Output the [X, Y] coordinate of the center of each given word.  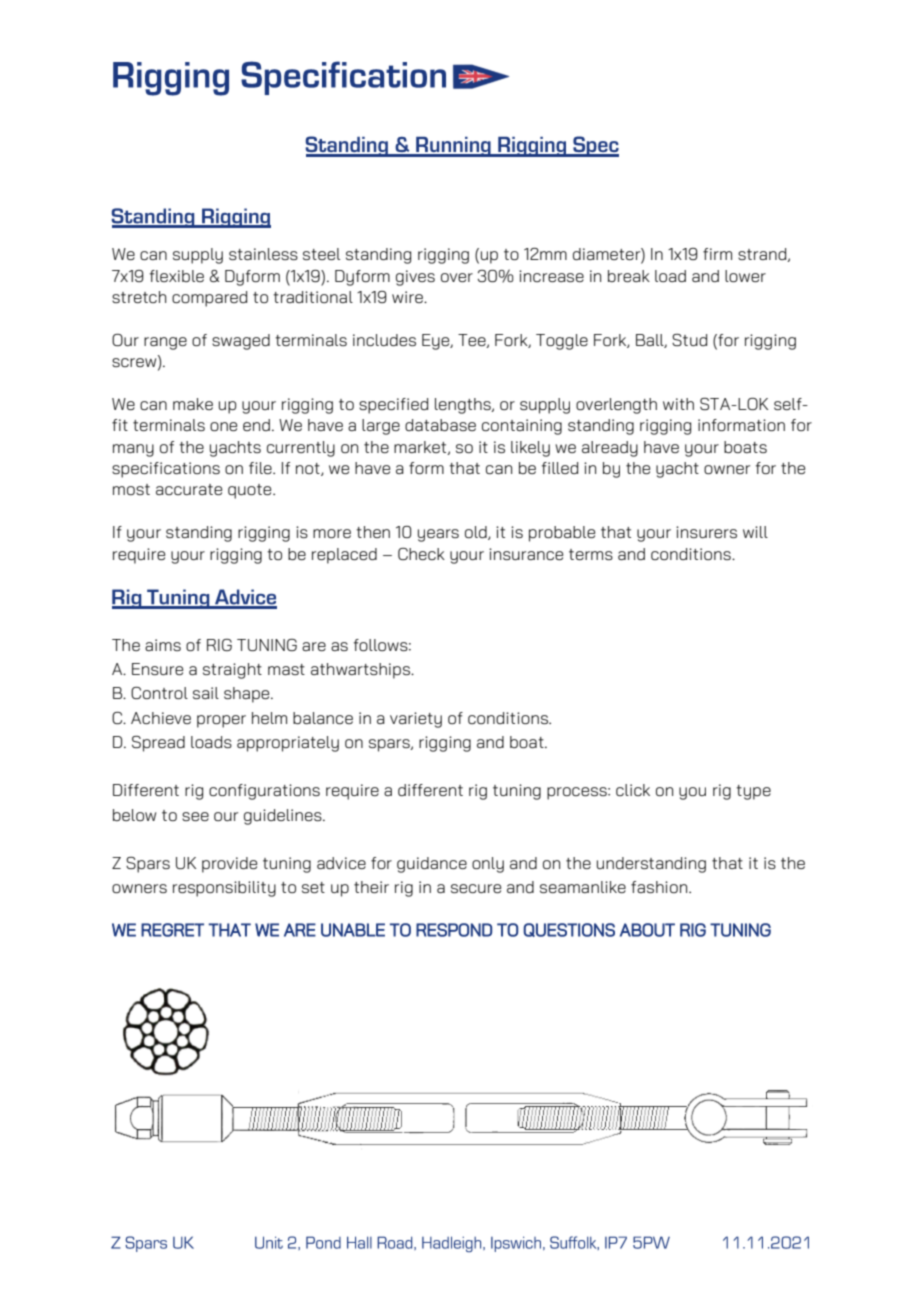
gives [415, 278]
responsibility [224, 889]
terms [591, 554]
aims [163, 645]
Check [421, 554]
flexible [177, 276]
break [629, 276]
